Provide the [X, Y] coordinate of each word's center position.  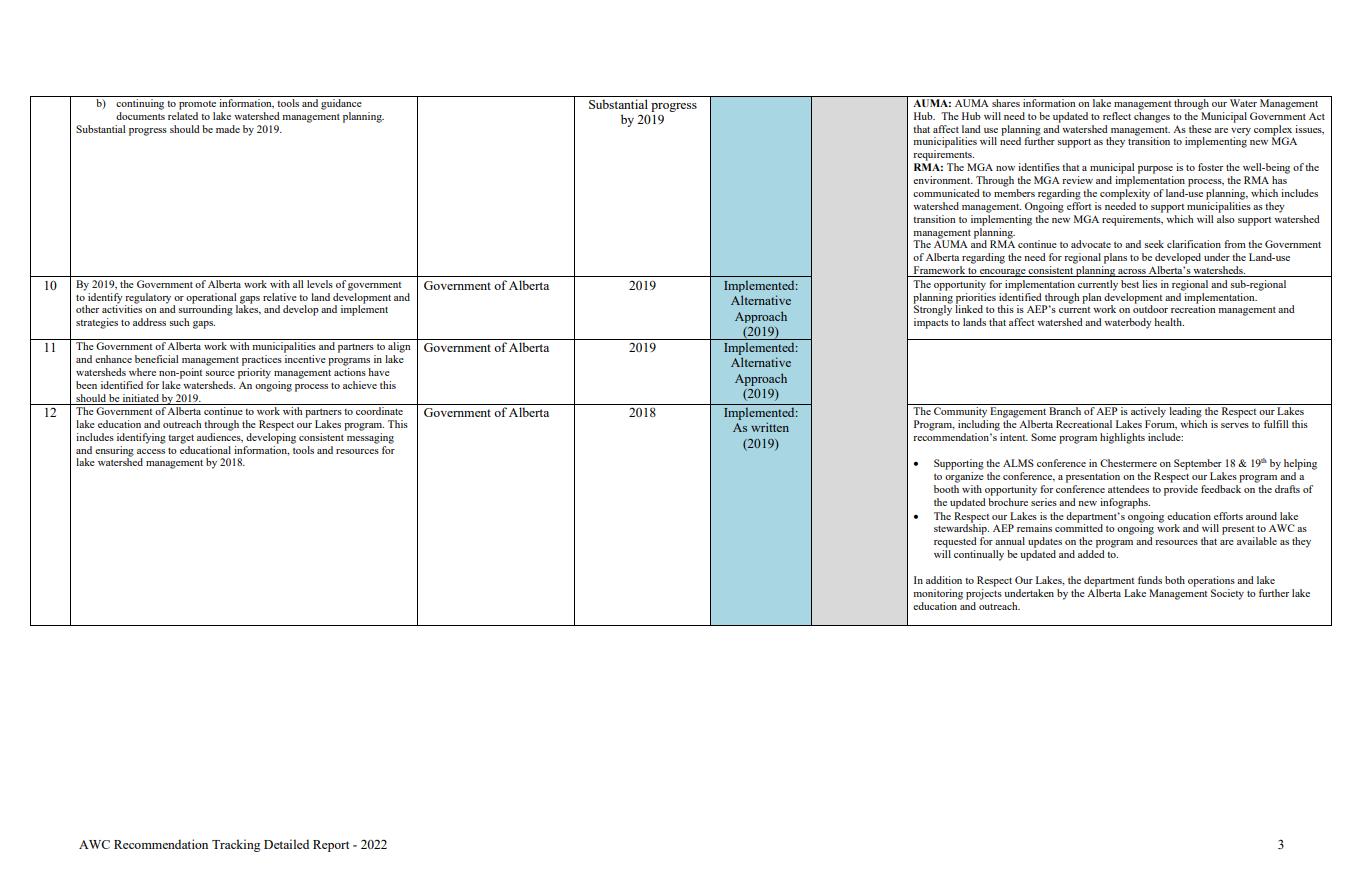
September [1198, 464]
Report [331, 846]
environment [943, 180]
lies [1149, 284]
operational [211, 298]
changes [1152, 116]
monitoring [938, 594]
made [228, 129]
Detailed [286, 844]
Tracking [236, 845]
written [770, 427]
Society [1227, 594]
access [151, 451]
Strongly [932, 309]
